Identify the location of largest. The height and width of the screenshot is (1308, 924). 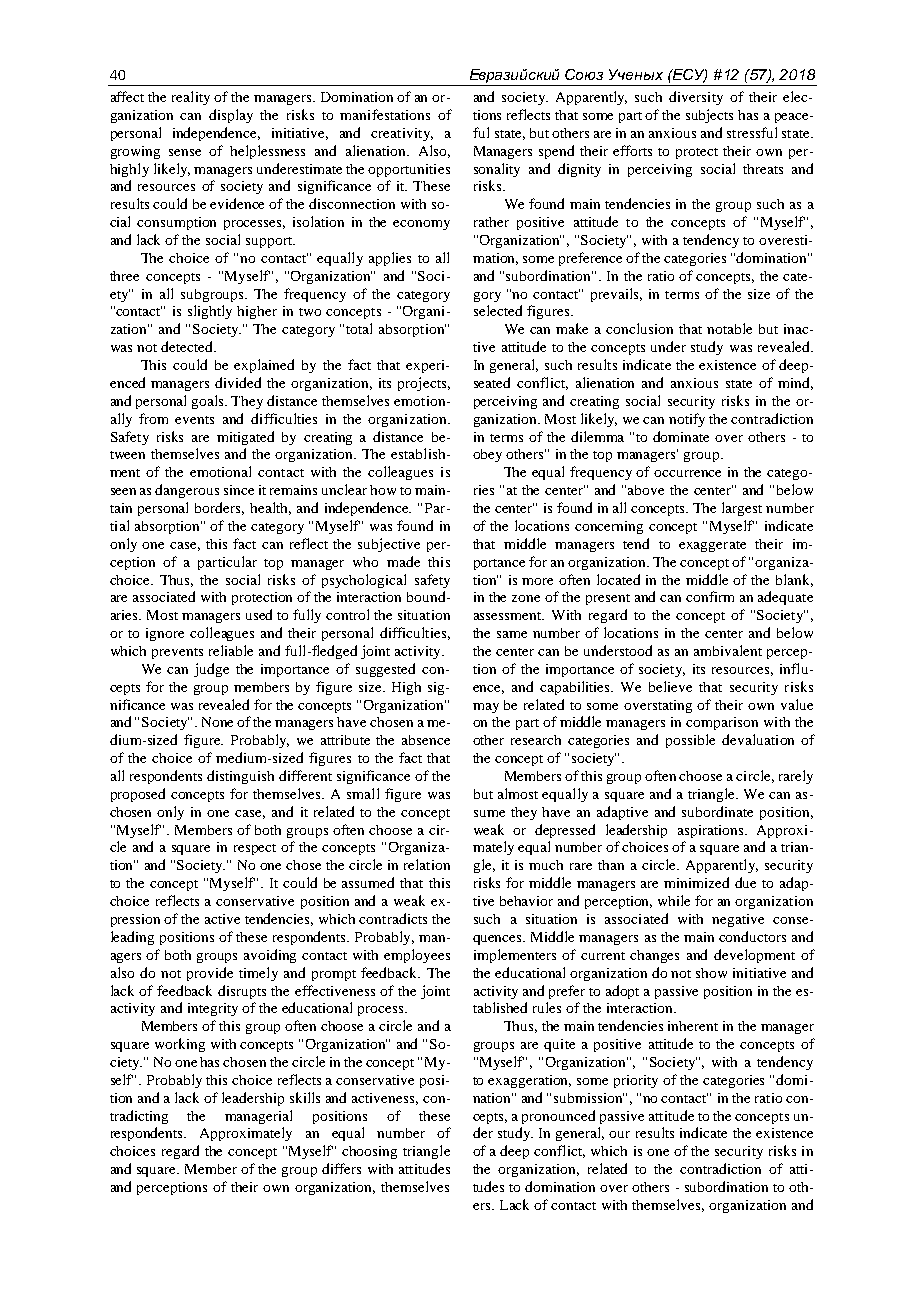
(742, 509).
